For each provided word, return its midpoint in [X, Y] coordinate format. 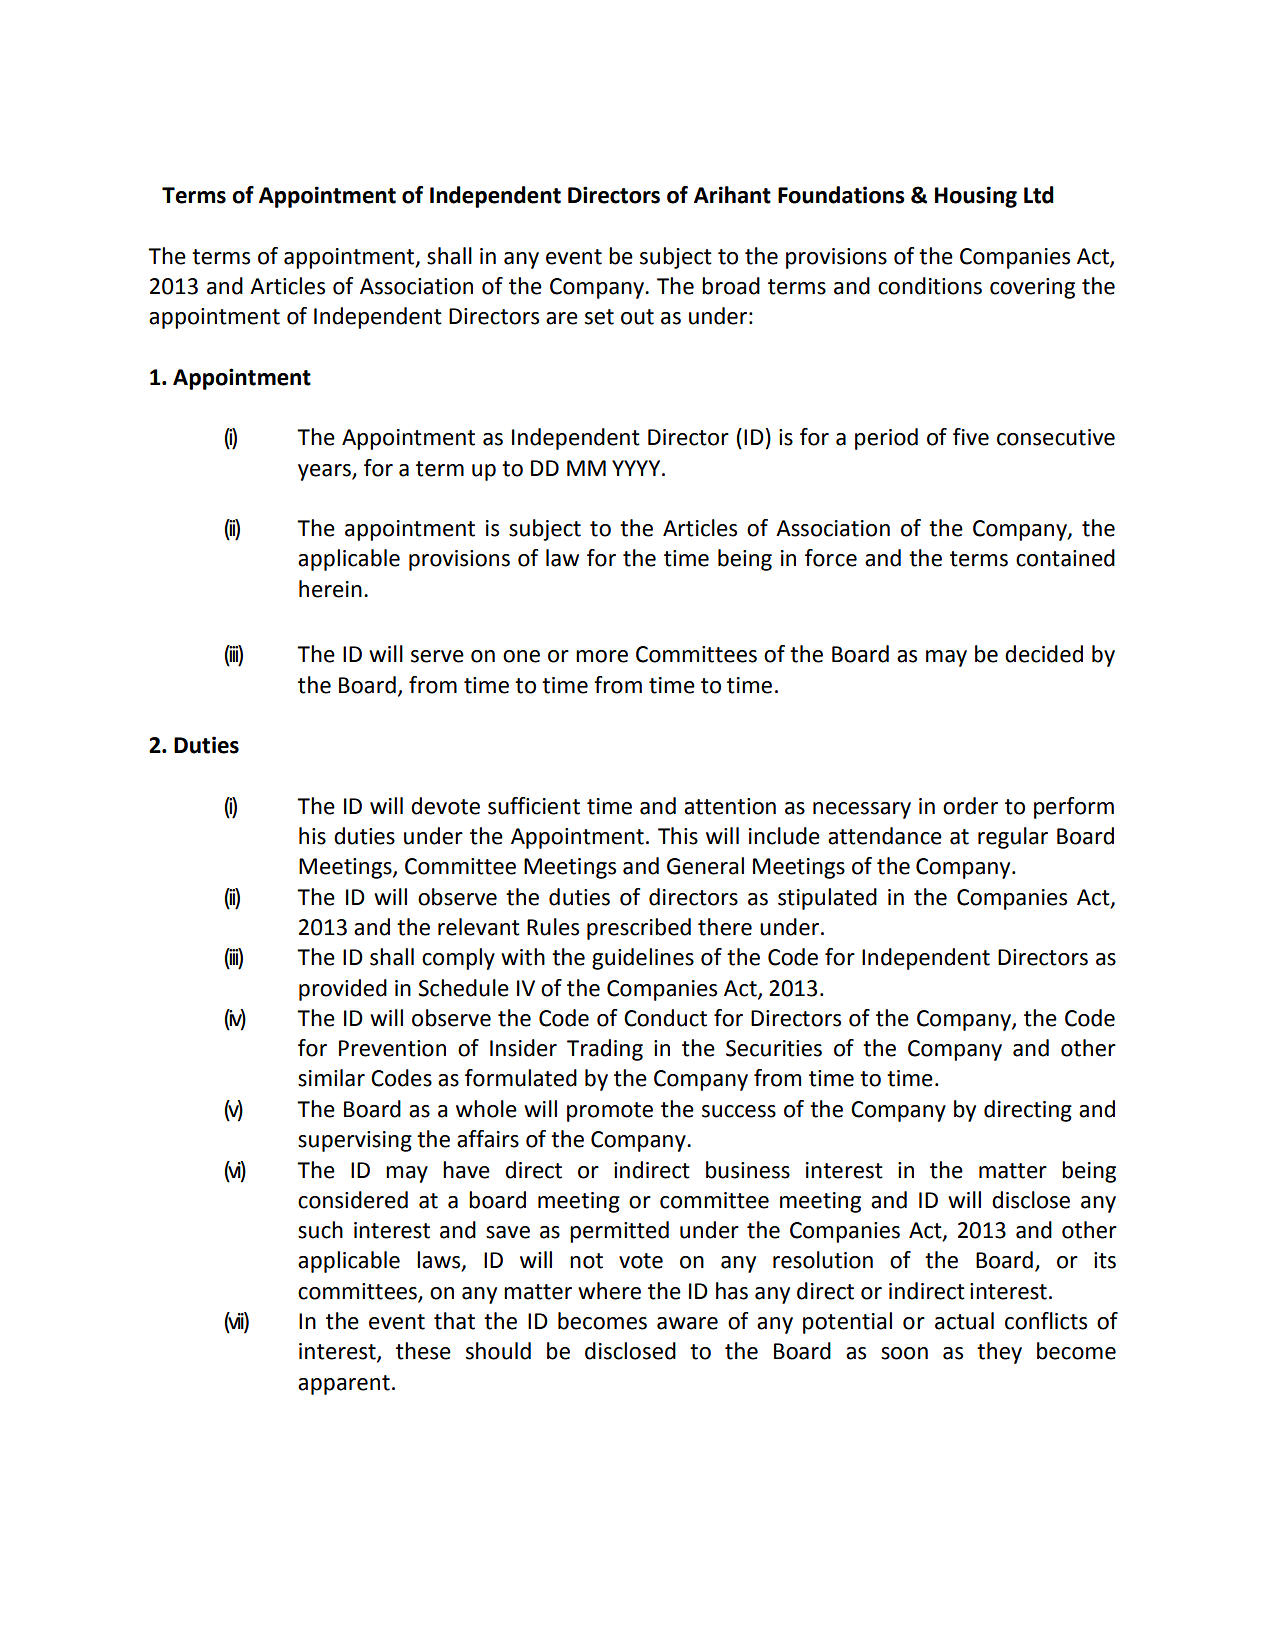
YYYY [637, 468]
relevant [479, 927]
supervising [355, 1141]
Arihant [732, 195]
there [725, 927]
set [599, 317]
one [521, 656]
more [602, 656]
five [971, 437]
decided [1044, 654]
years [325, 472]
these [423, 1351]
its [1105, 1260]
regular [1013, 838]
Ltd [1039, 195]
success [739, 1111]
